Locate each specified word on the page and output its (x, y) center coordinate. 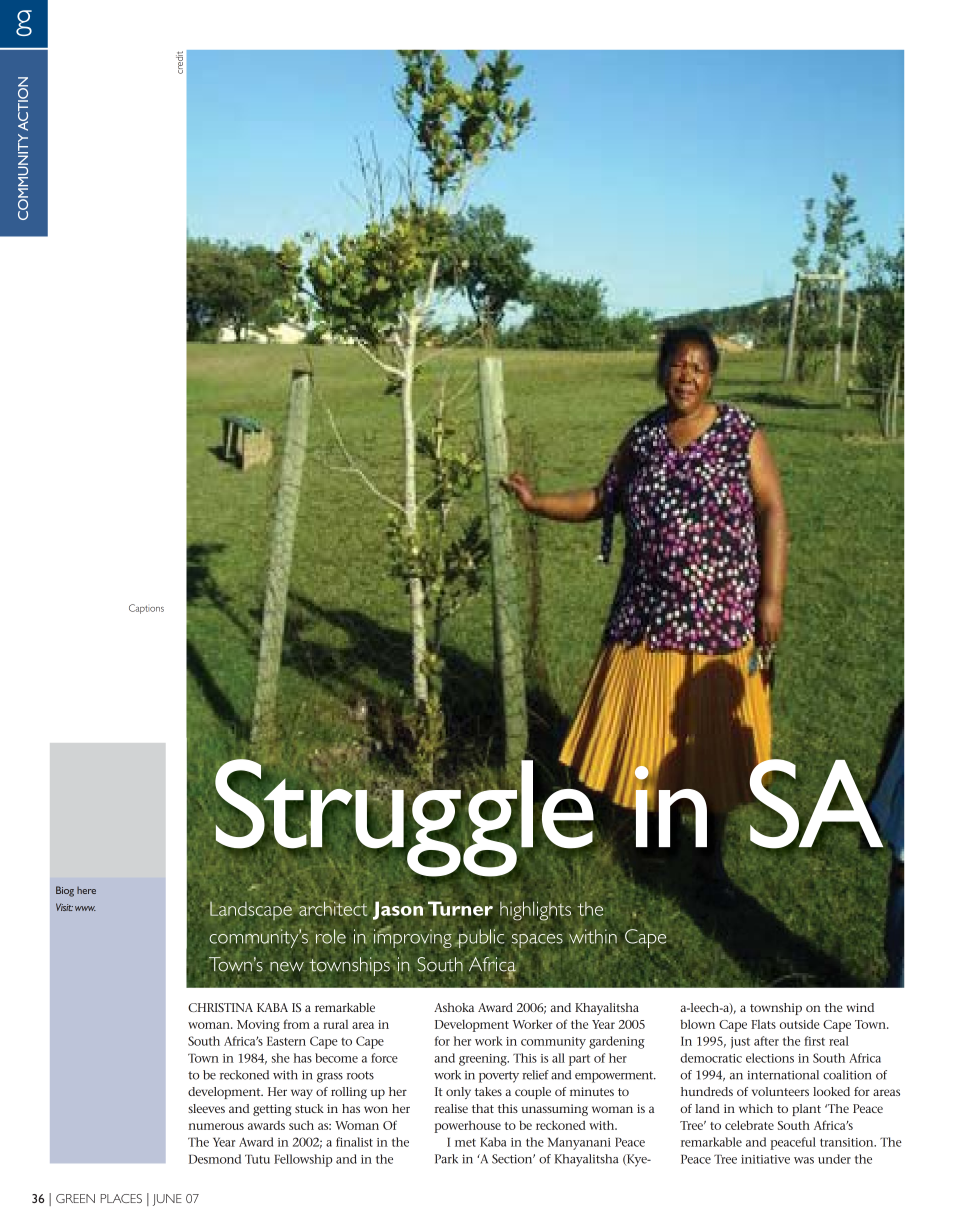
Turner (460, 908)
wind (860, 1007)
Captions (146, 609)
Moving (258, 1026)
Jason (398, 910)
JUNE (167, 1200)
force (384, 1058)
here (86, 890)
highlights (535, 911)
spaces (537, 942)
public (480, 938)
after (766, 1041)
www (85, 908)
